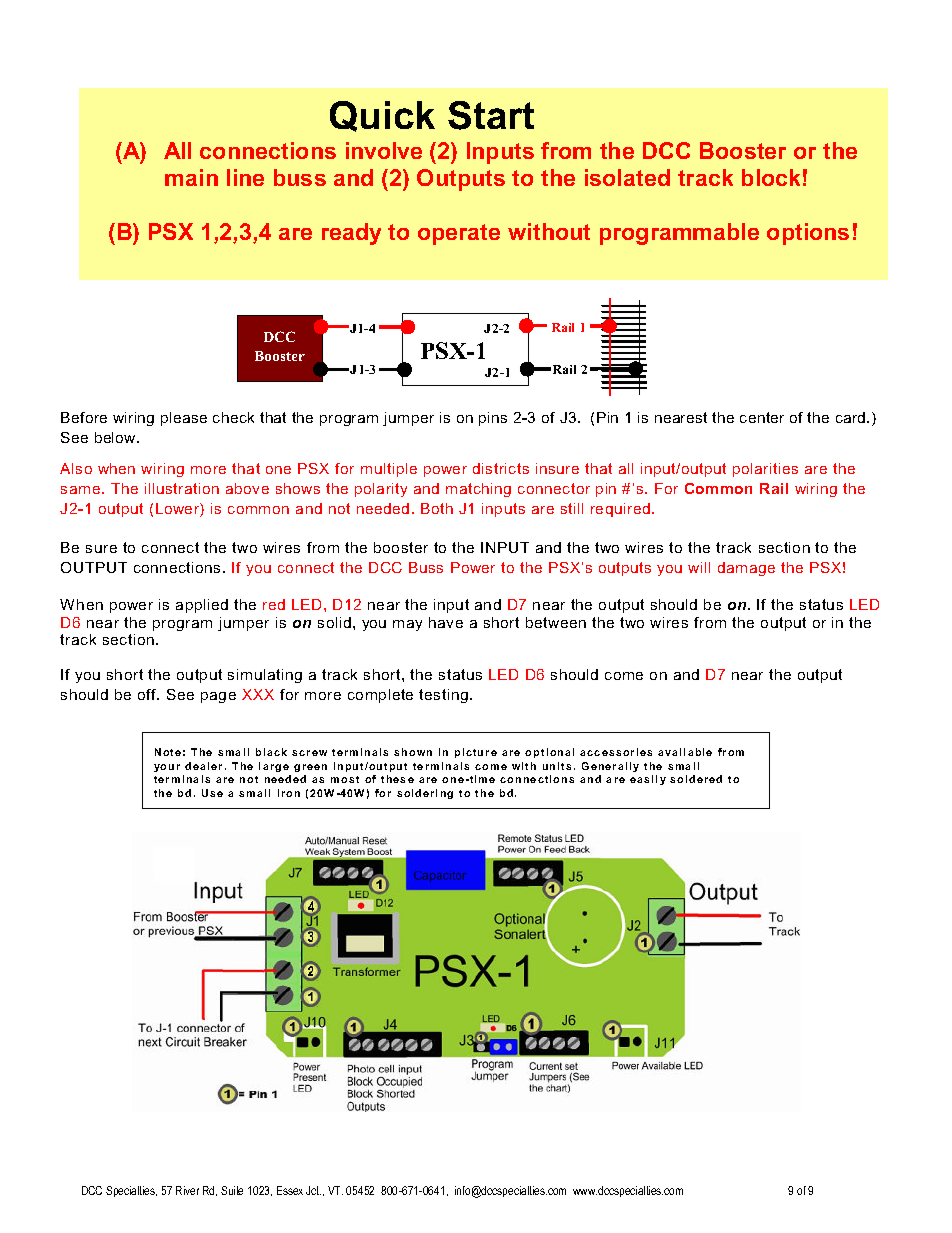 The width and height of the screenshot is (952, 1233). I want to click on have, so click(446, 622).
